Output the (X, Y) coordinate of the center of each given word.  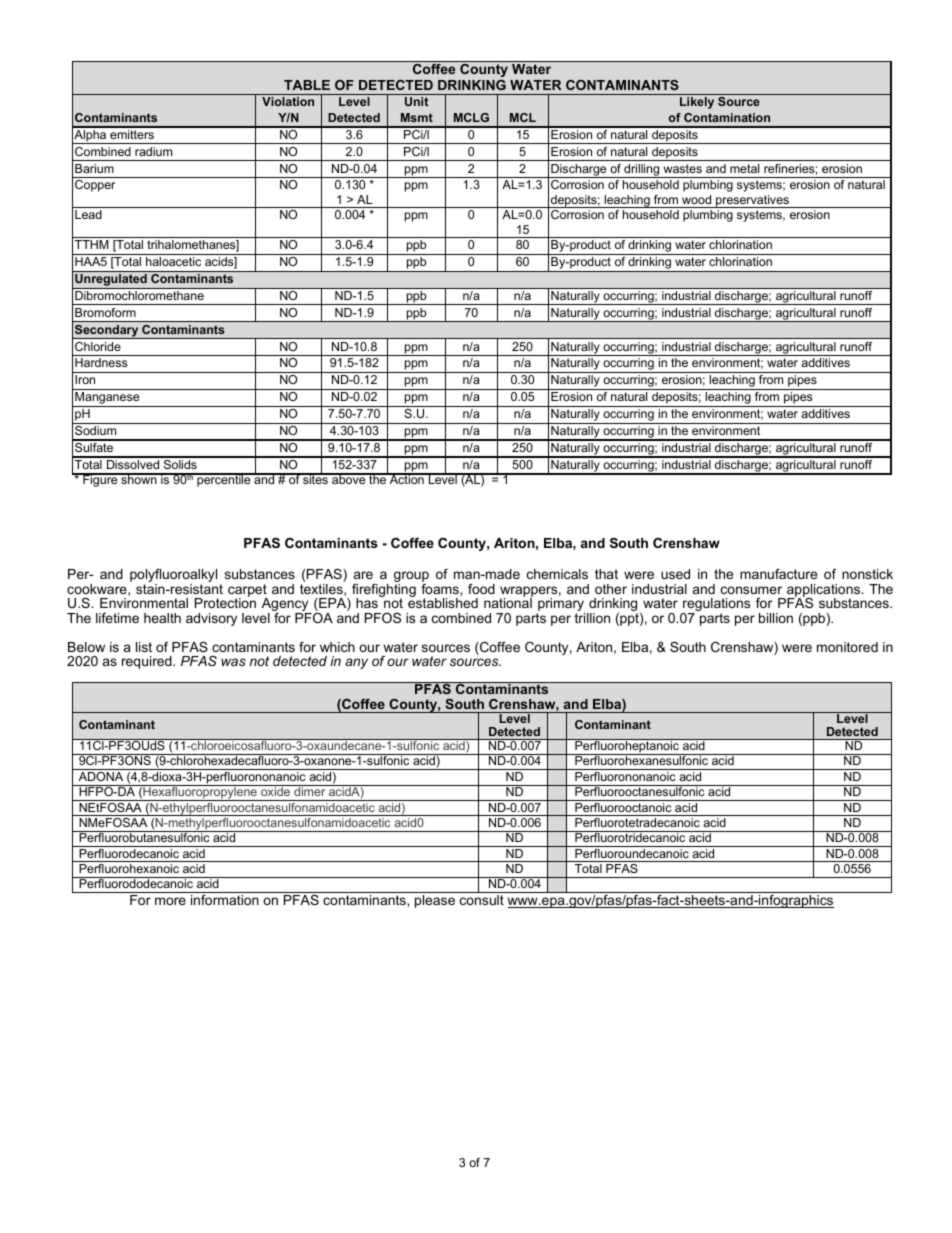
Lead (88, 214)
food (481, 589)
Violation (288, 101)
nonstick (867, 574)
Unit (416, 101)
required (148, 662)
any (356, 663)
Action (407, 479)
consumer (751, 590)
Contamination (727, 117)
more (170, 901)
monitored (847, 647)
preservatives (752, 201)
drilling (642, 171)
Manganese (107, 399)
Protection (225, 602)
